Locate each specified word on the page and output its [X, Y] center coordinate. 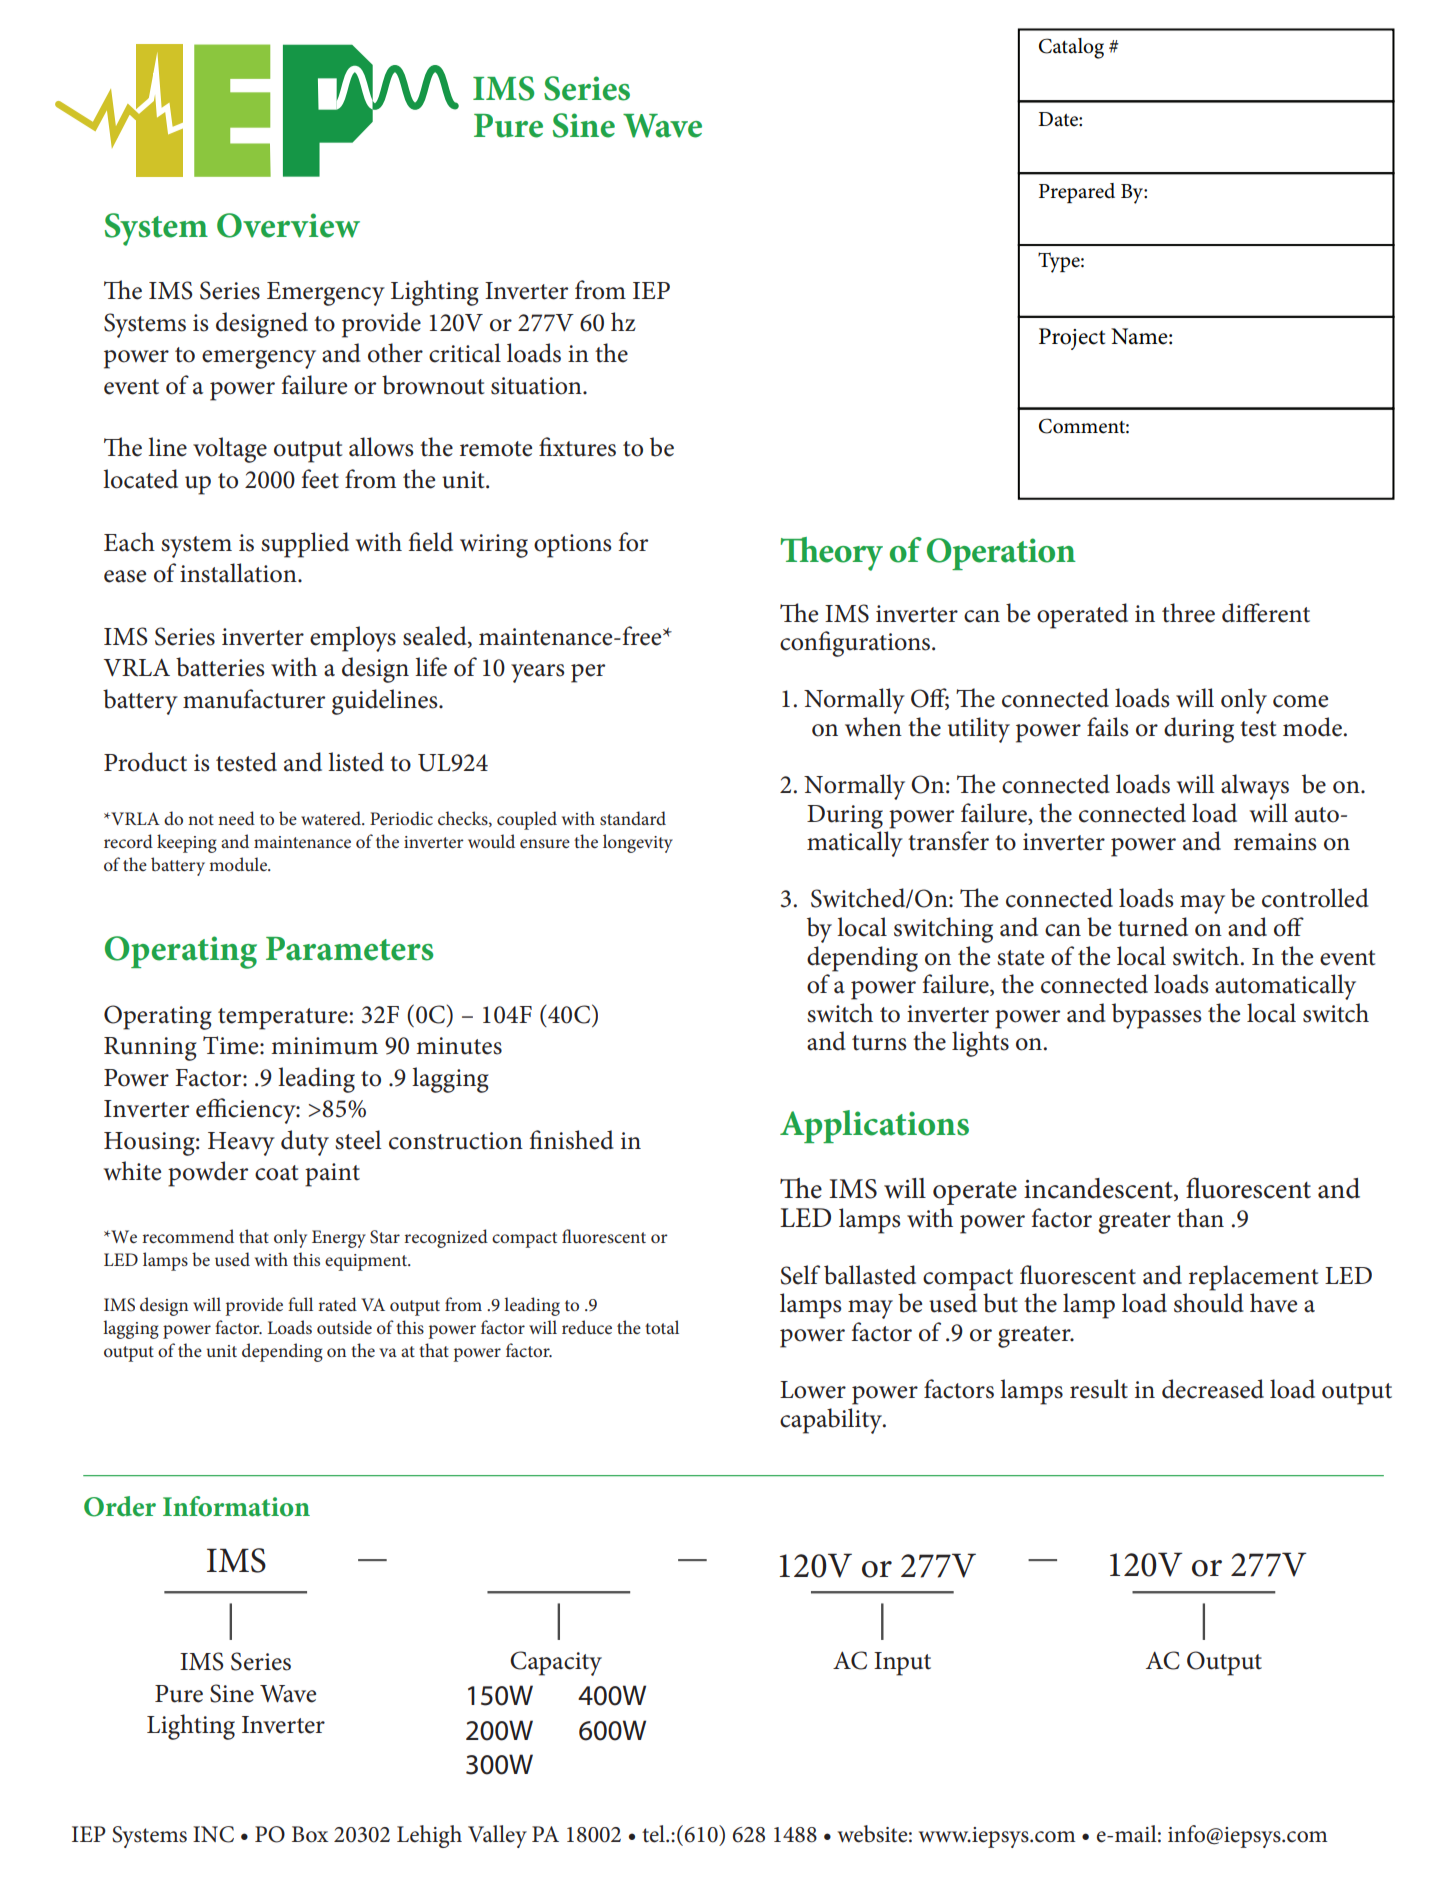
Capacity [556, 1663]
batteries [220, 667]
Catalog [1071, 48]
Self [800, 1275]
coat [277, 1173]
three [1188, 613]
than [1200, 1218]
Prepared [1077, 193]
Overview [288, 225]
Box [310, 1834]
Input [902, 1664]
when [873, 727]
